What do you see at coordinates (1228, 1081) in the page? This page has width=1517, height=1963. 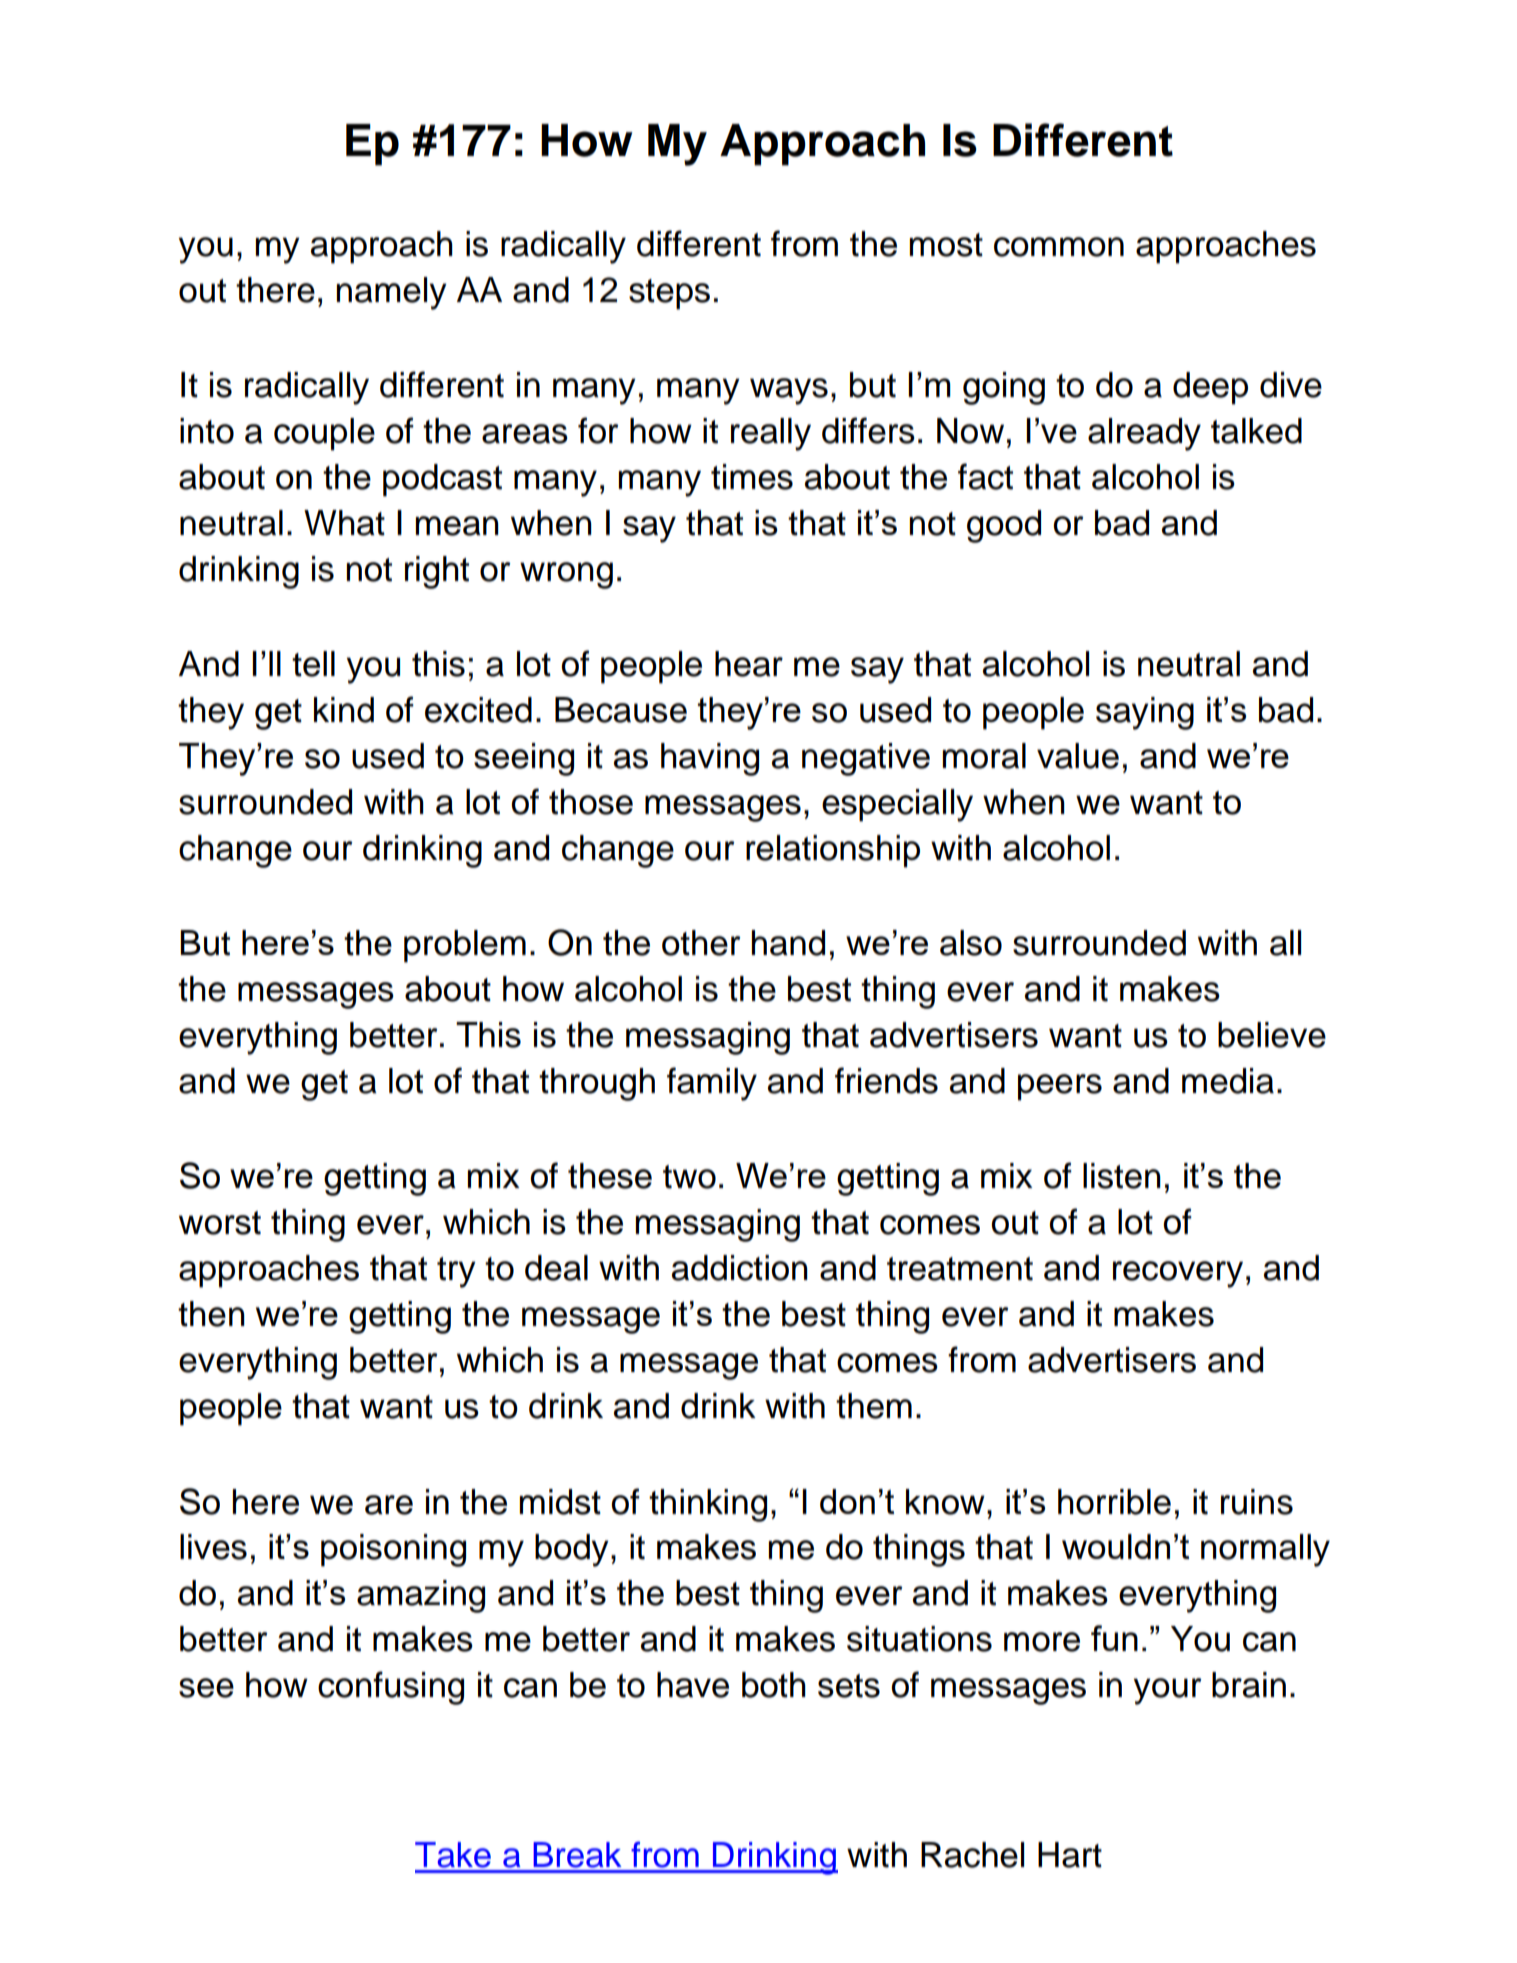 I see `media` at bounding box center [1228, 1081].
